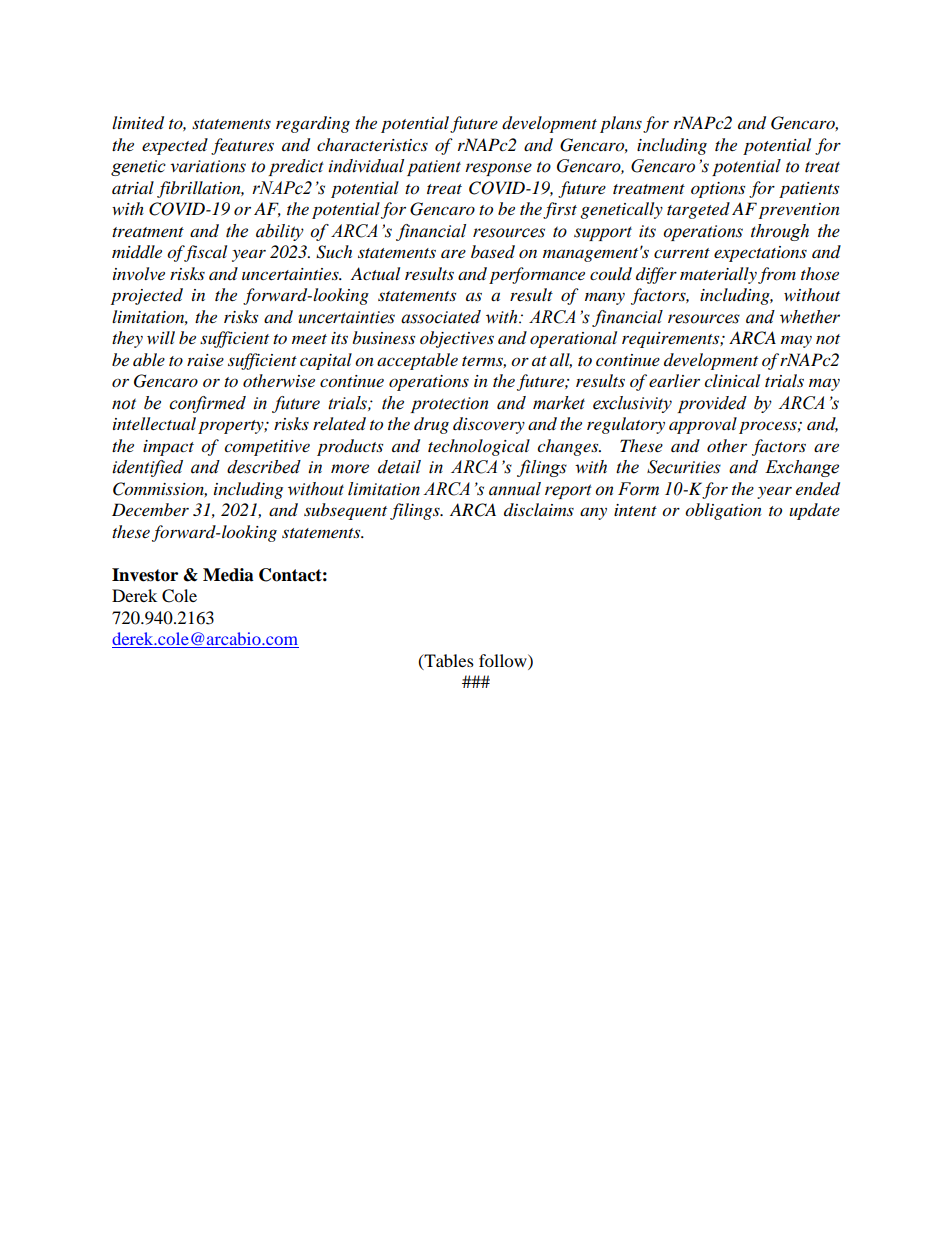  Describe the element at coordinates (621, 124) in the page. I see `plans` at that location.
